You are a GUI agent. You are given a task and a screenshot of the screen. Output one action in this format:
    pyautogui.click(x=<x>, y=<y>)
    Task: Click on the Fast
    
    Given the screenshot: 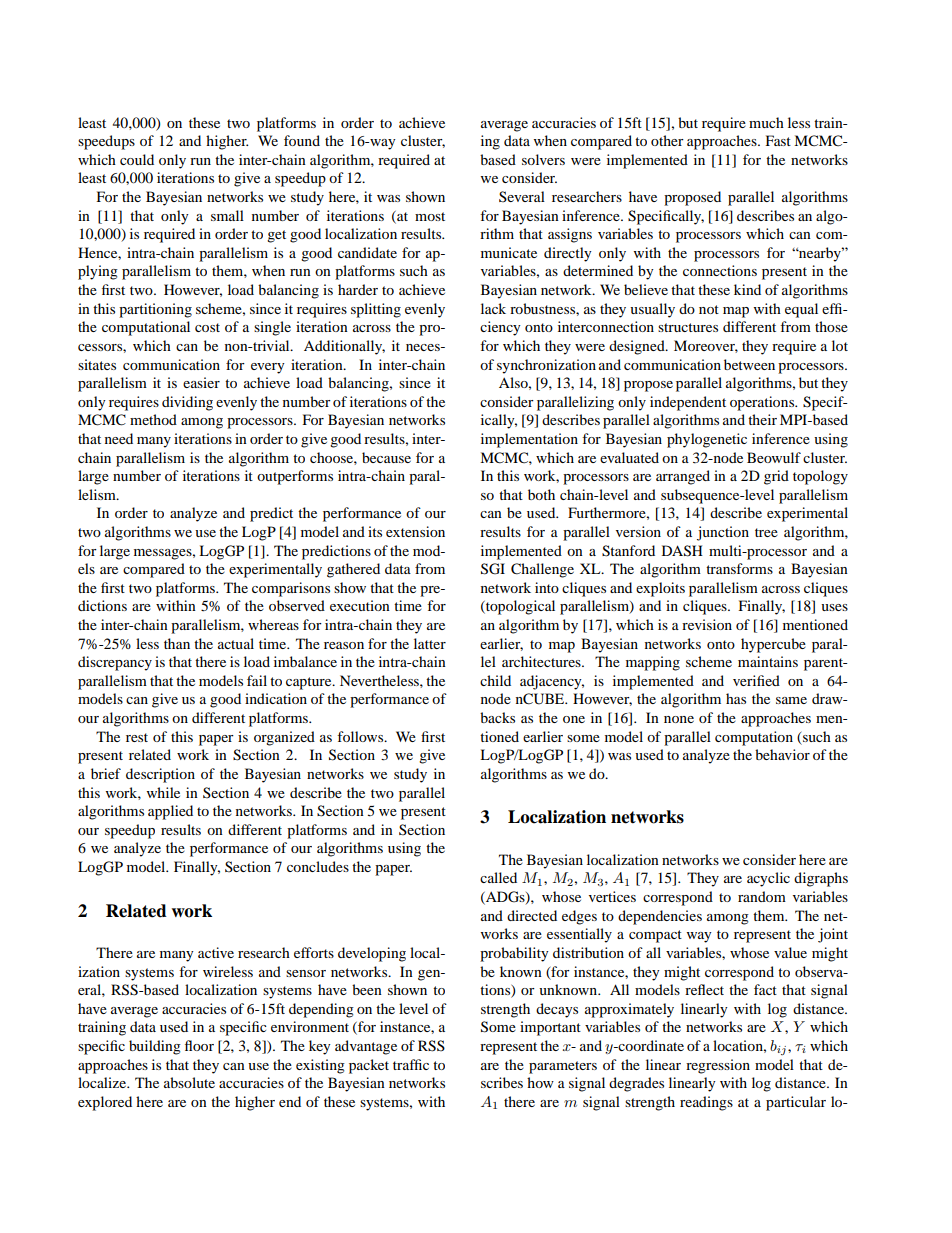 What is the action you would take?
    pyautogui.click(x=778, y=140)
